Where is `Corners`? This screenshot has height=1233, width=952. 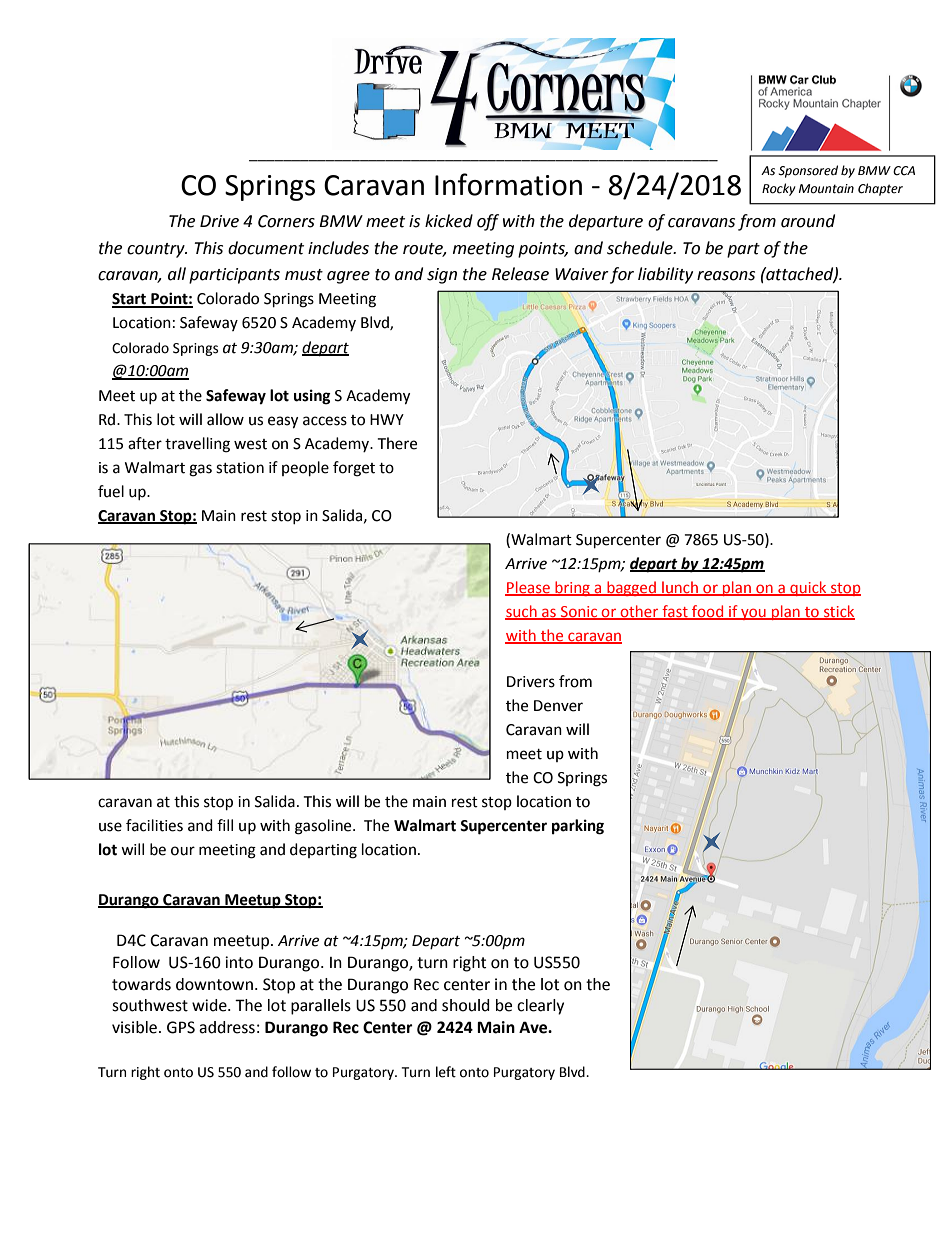 Corners is located at coordinates (286, 221).
